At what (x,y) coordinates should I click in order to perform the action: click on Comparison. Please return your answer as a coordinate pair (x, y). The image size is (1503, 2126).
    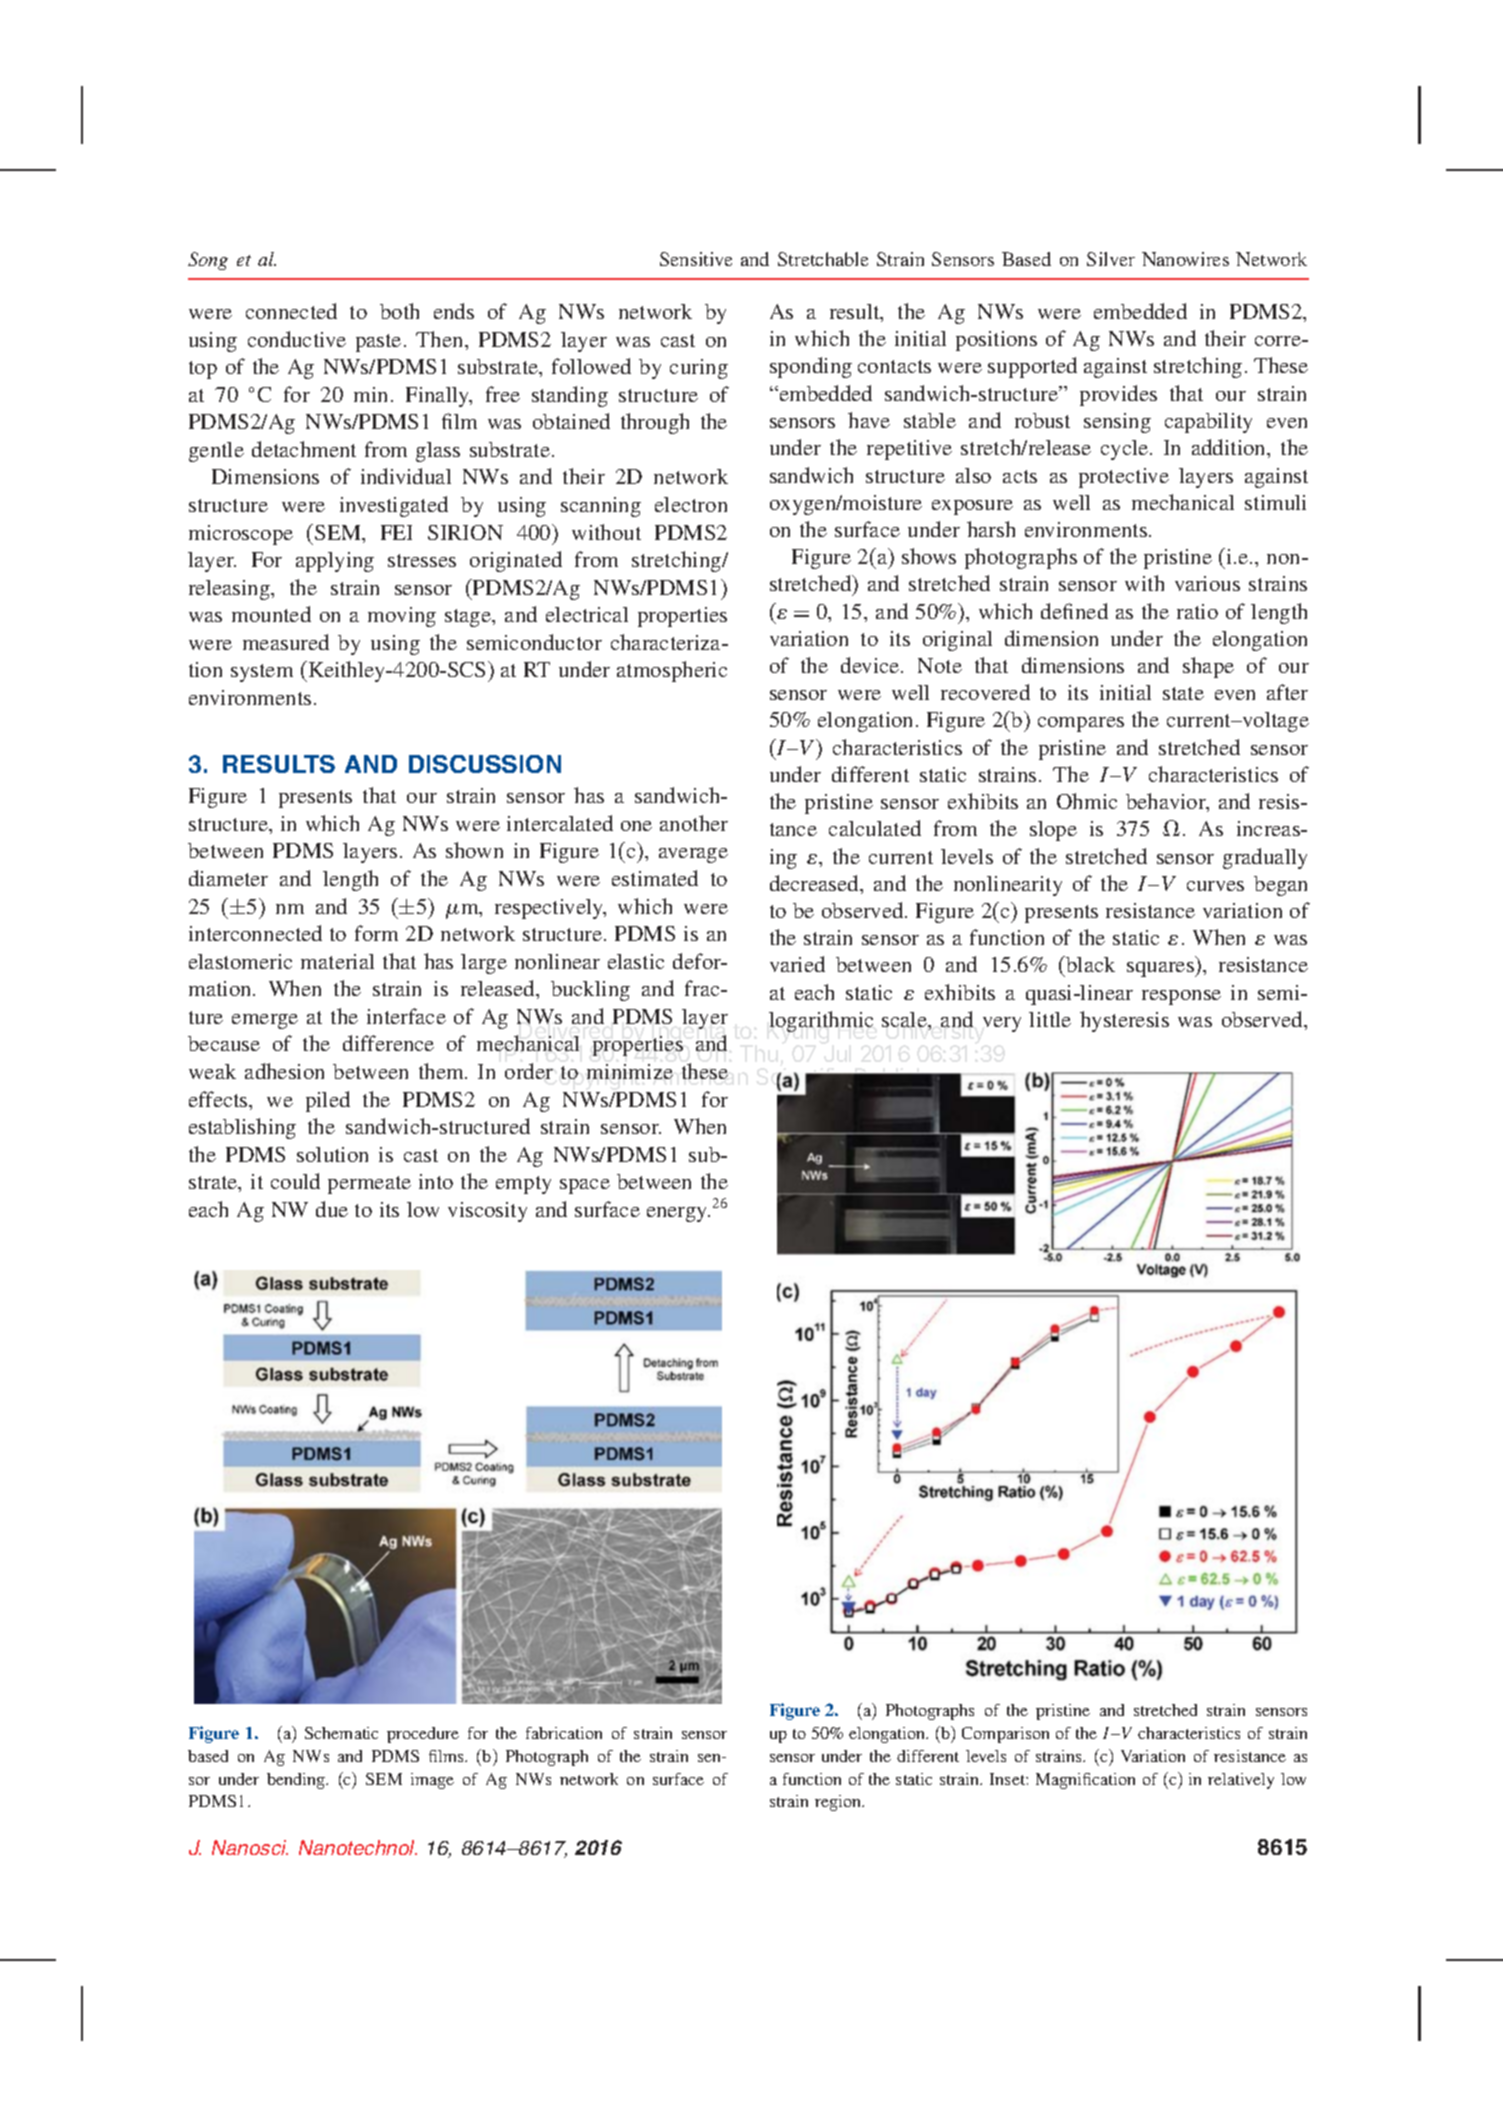
    Looking at the image, I should click on (1005, 1735).
